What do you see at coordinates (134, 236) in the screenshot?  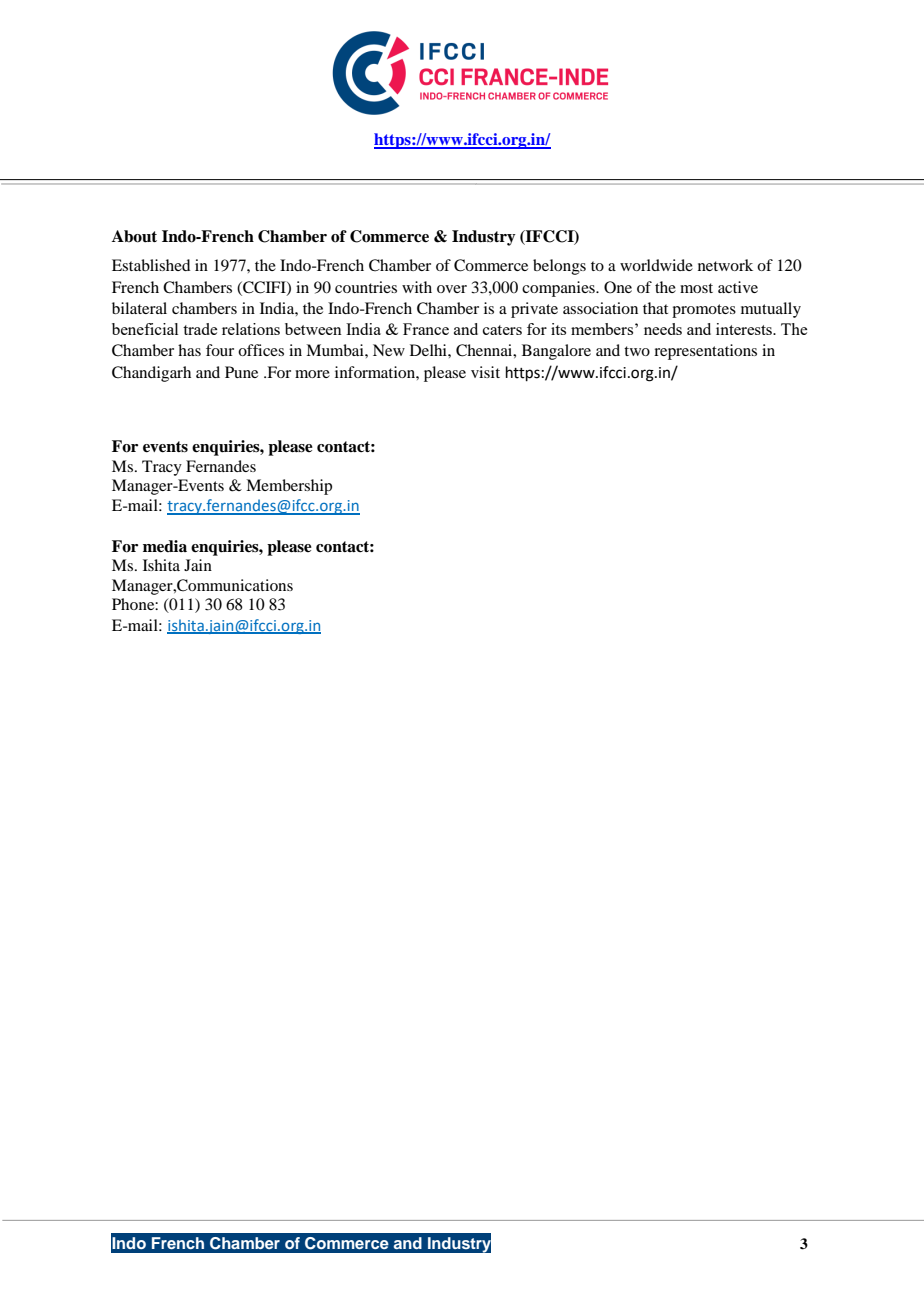 I see `About` at bounding box center [134, 236].
